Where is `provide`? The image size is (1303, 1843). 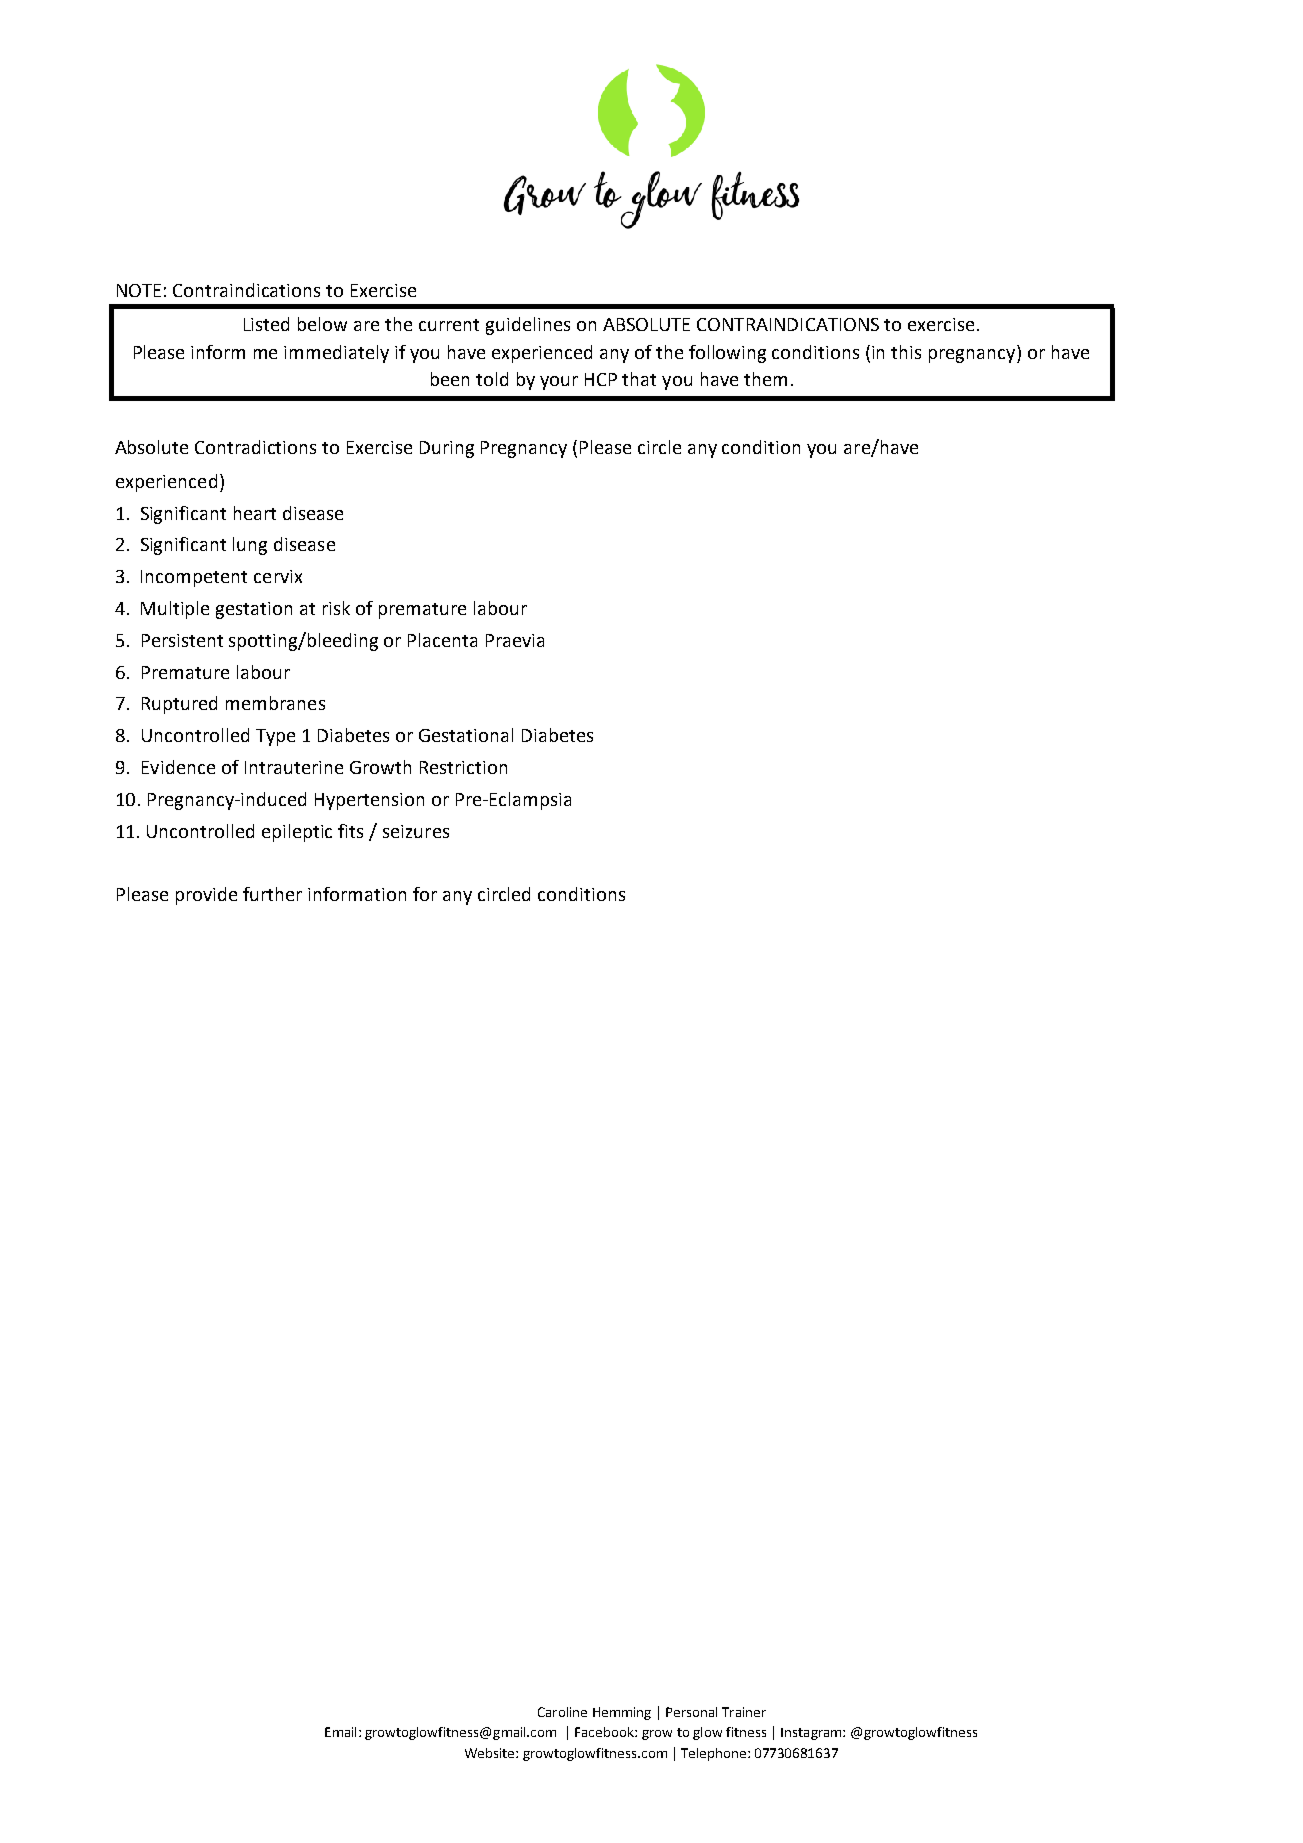
provide is located at coordinates (206, 896).
